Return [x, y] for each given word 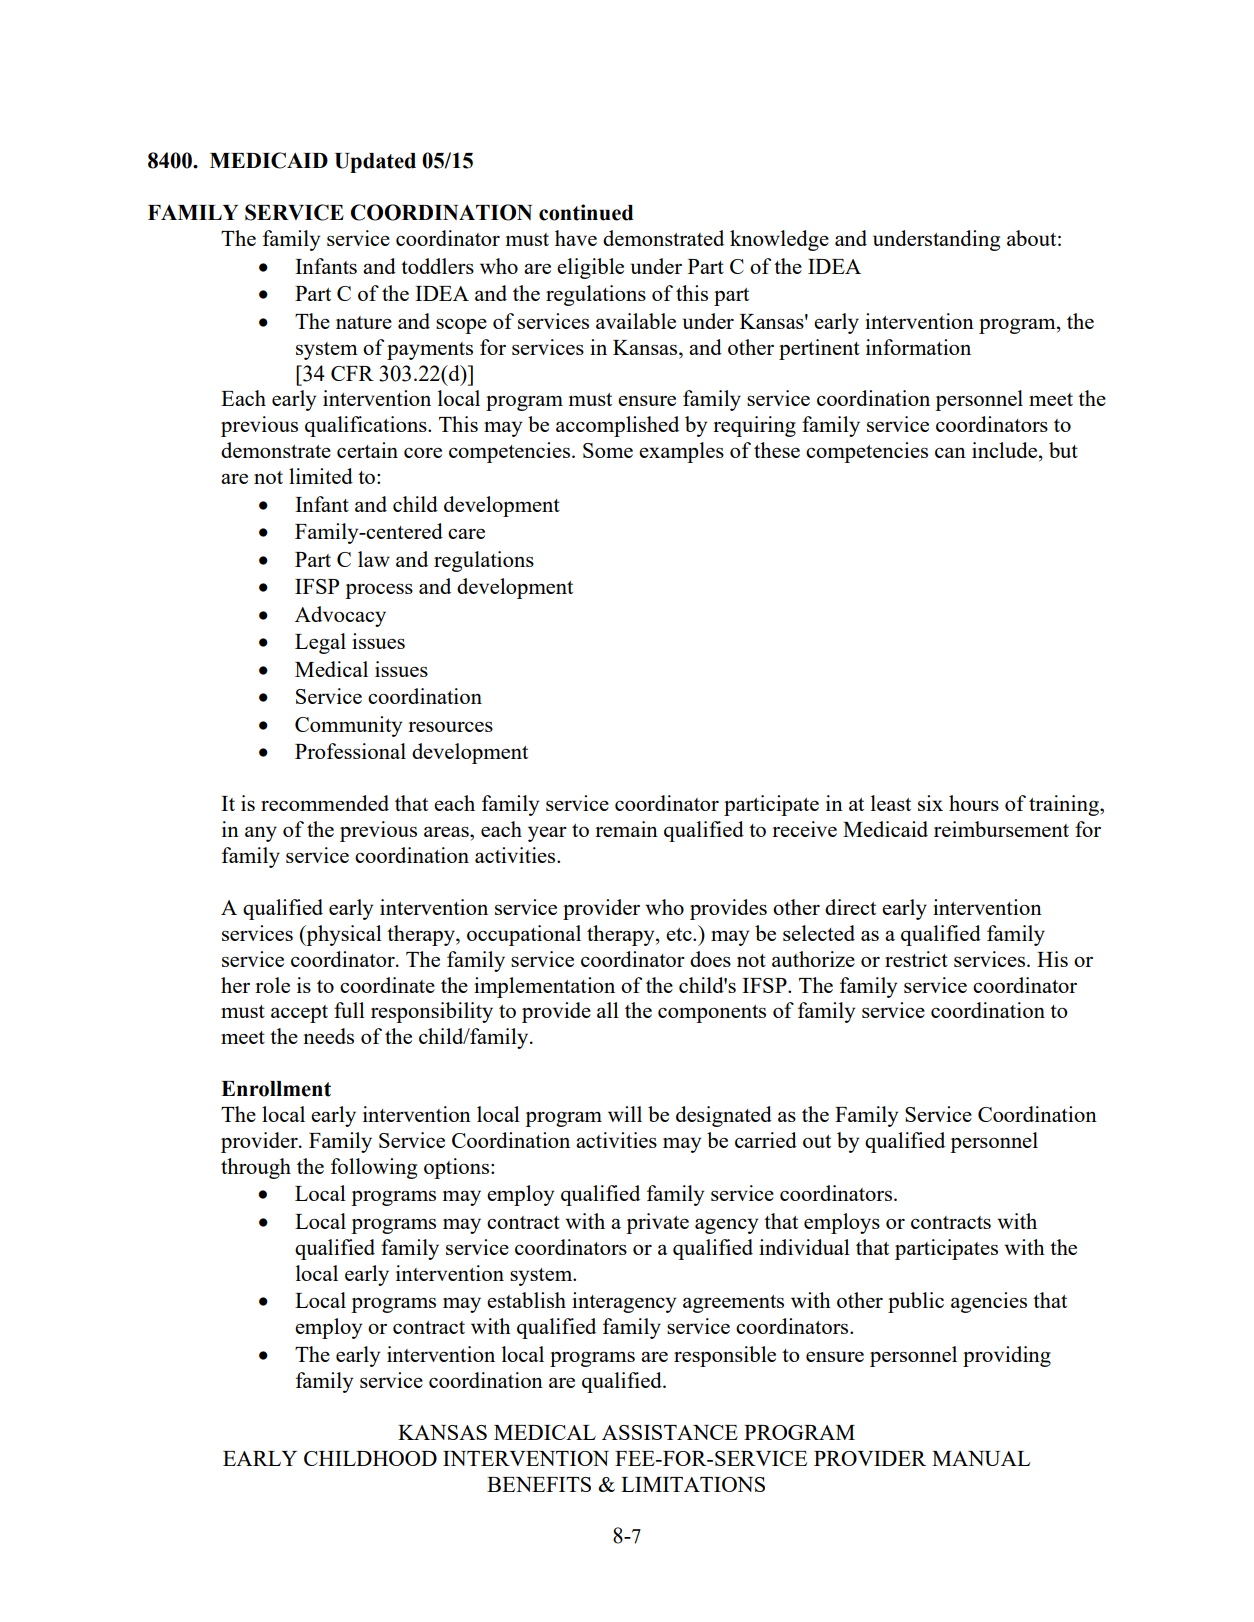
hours [974, 803]
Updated [375, 163]
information [918, 347]
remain [626, 829]
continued [586, 212]
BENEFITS [539, 1484]
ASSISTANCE [670, 1432]
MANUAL [981, 1458]
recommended [325, 803]
